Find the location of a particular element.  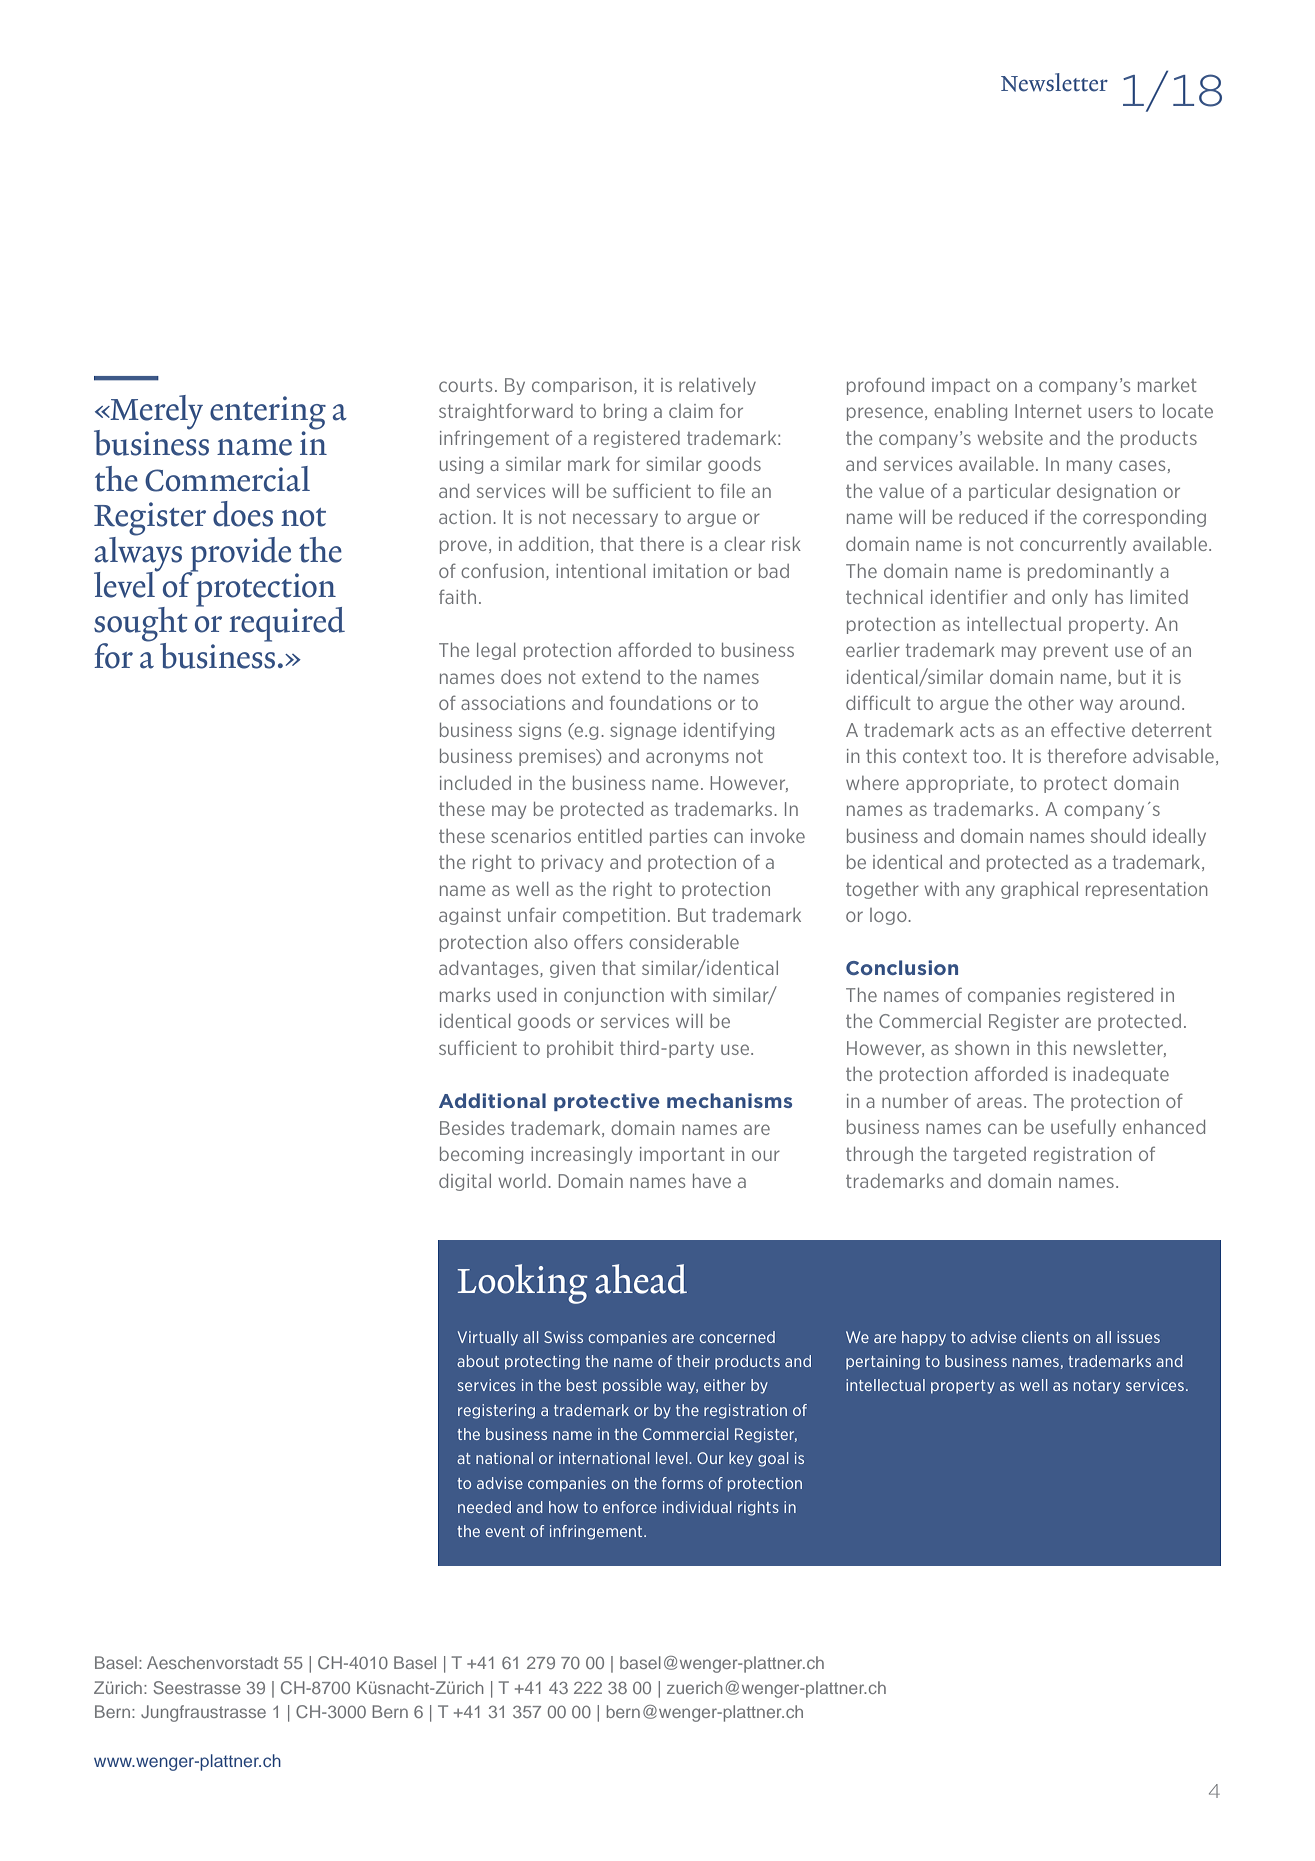

forms is located at coordinates (682, 1483).
